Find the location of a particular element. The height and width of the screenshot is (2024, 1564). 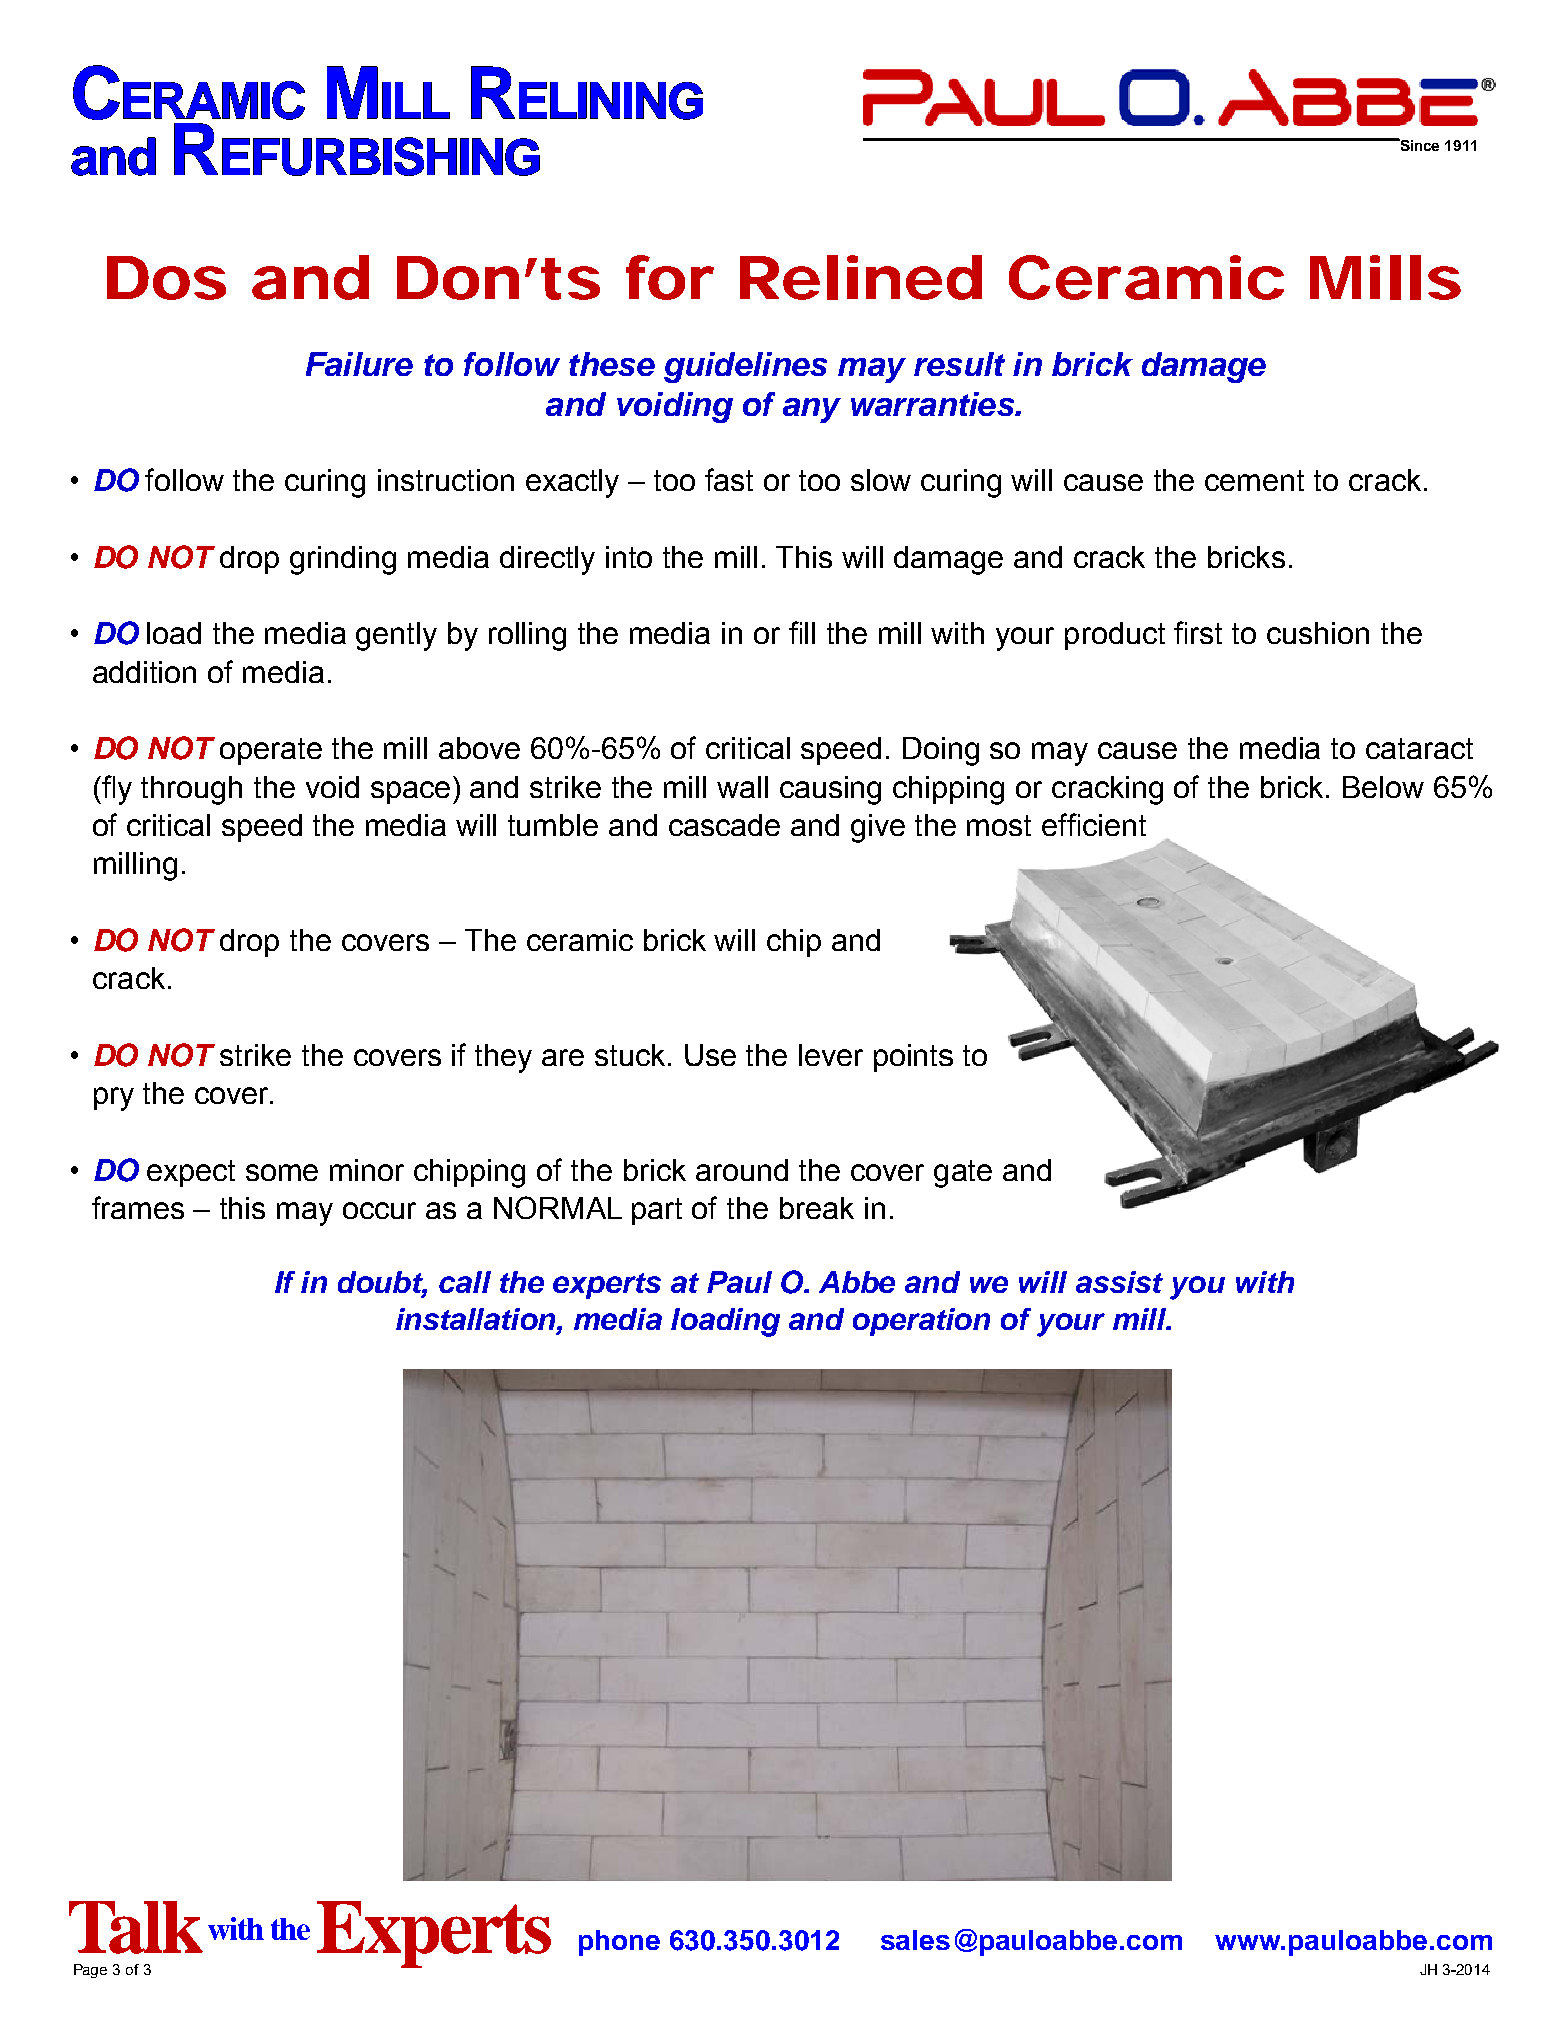

gate is located at coordinates (963, 1174).
